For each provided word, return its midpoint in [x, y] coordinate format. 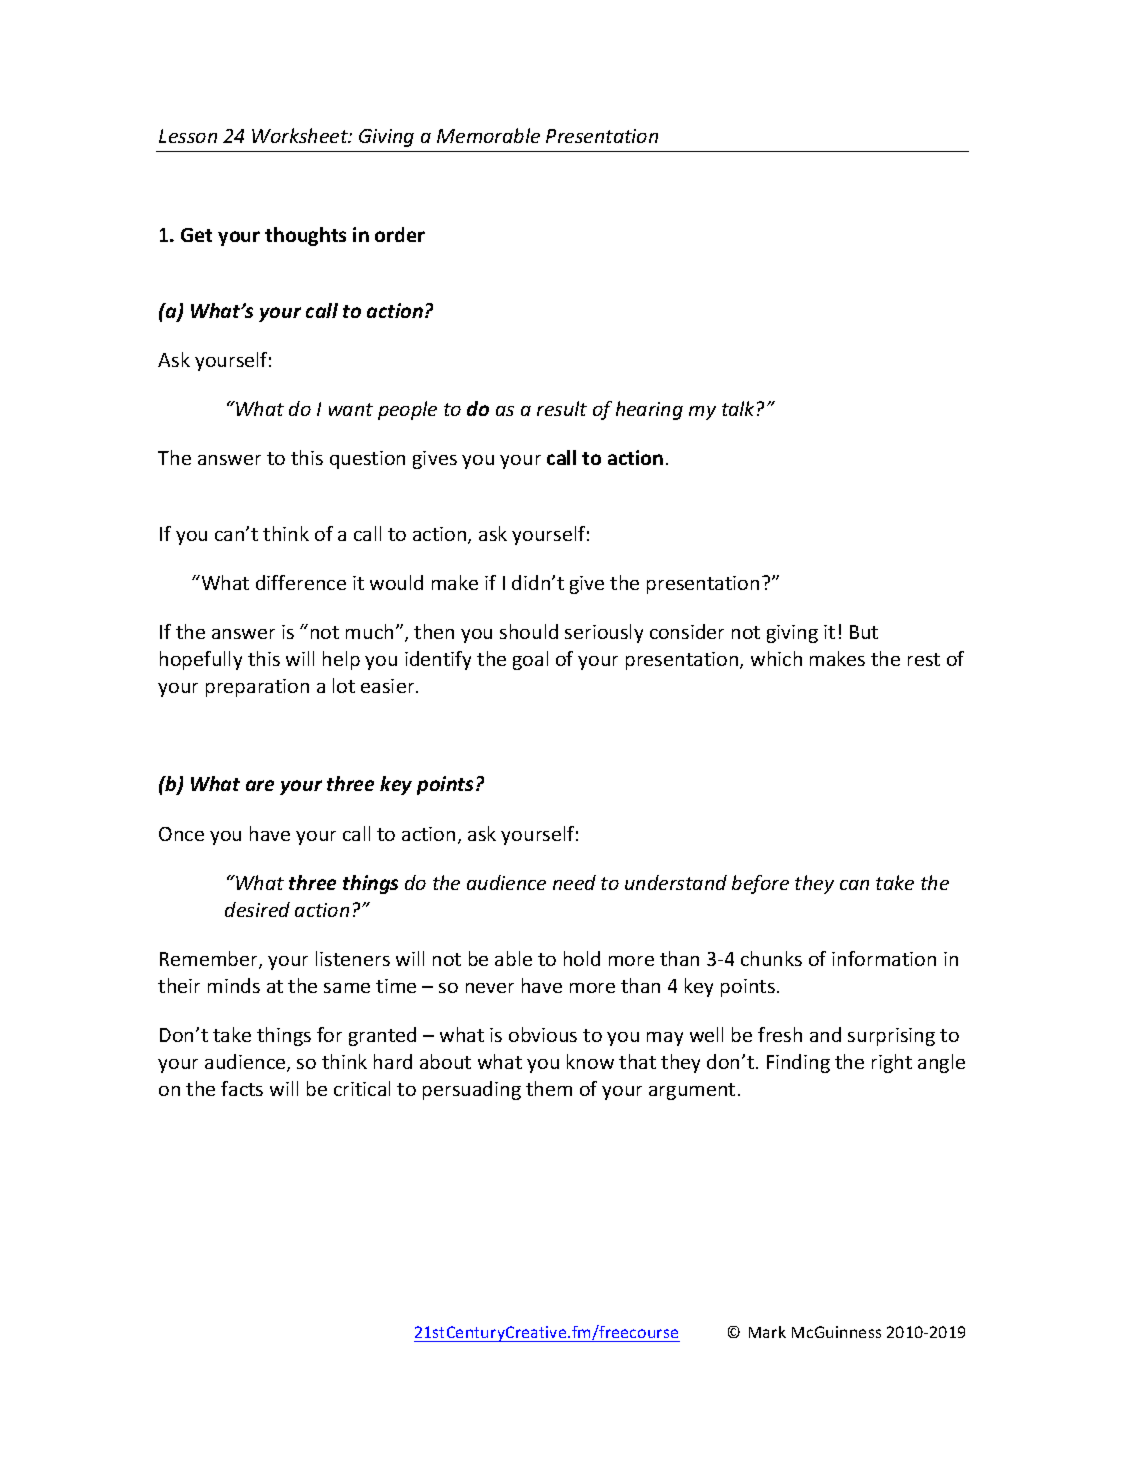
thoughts [305, 236]
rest [924, 659]
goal [530, 660]
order [400, 234]
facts [242, 1088]
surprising [891, 1037]
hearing [649, 410]
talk [738, 408]
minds [234, 985]
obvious [543, 1034]
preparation [257, 688]
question [367, 460]
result [562, 408]
